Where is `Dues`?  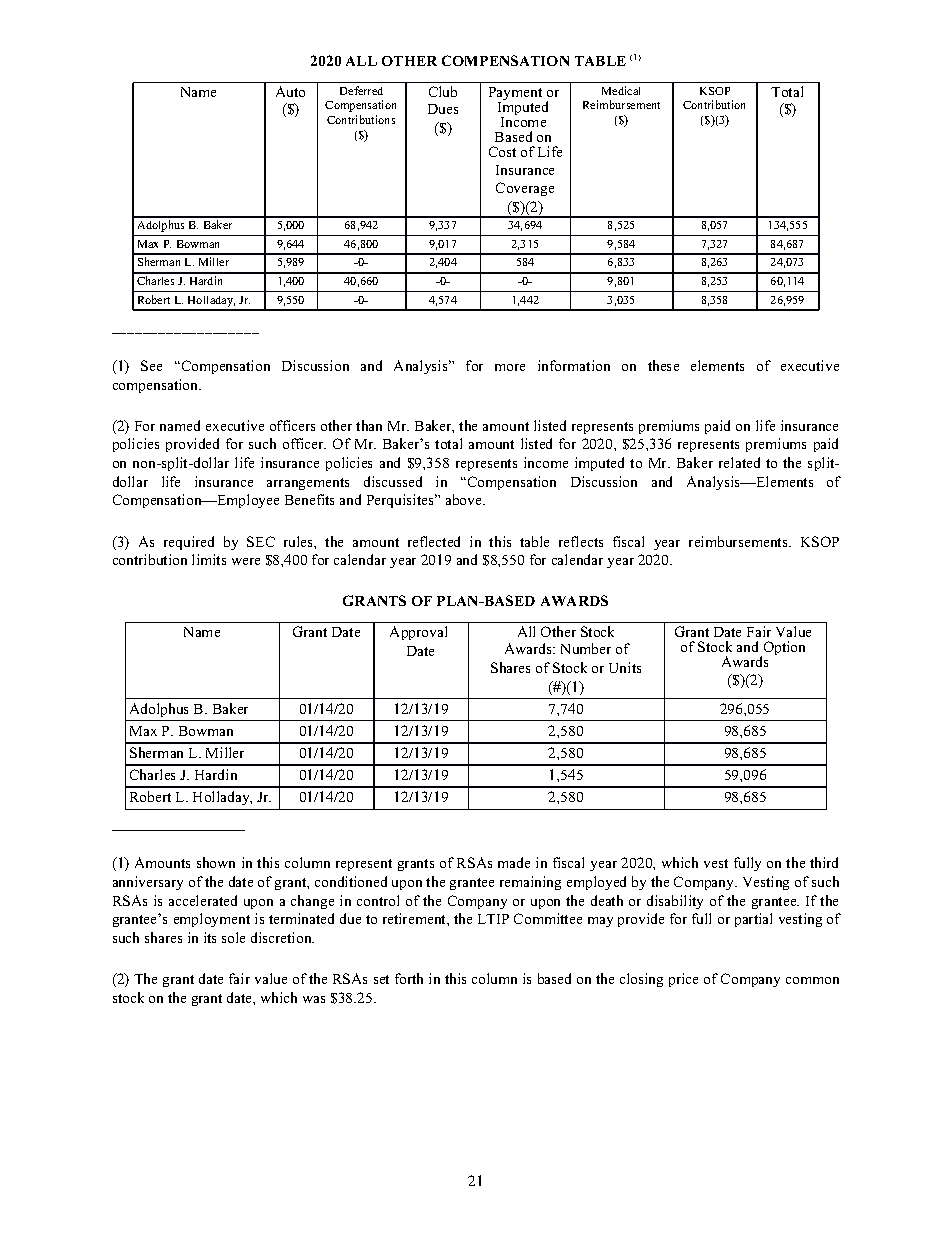 Dues is located at coordinates (443, 109).
